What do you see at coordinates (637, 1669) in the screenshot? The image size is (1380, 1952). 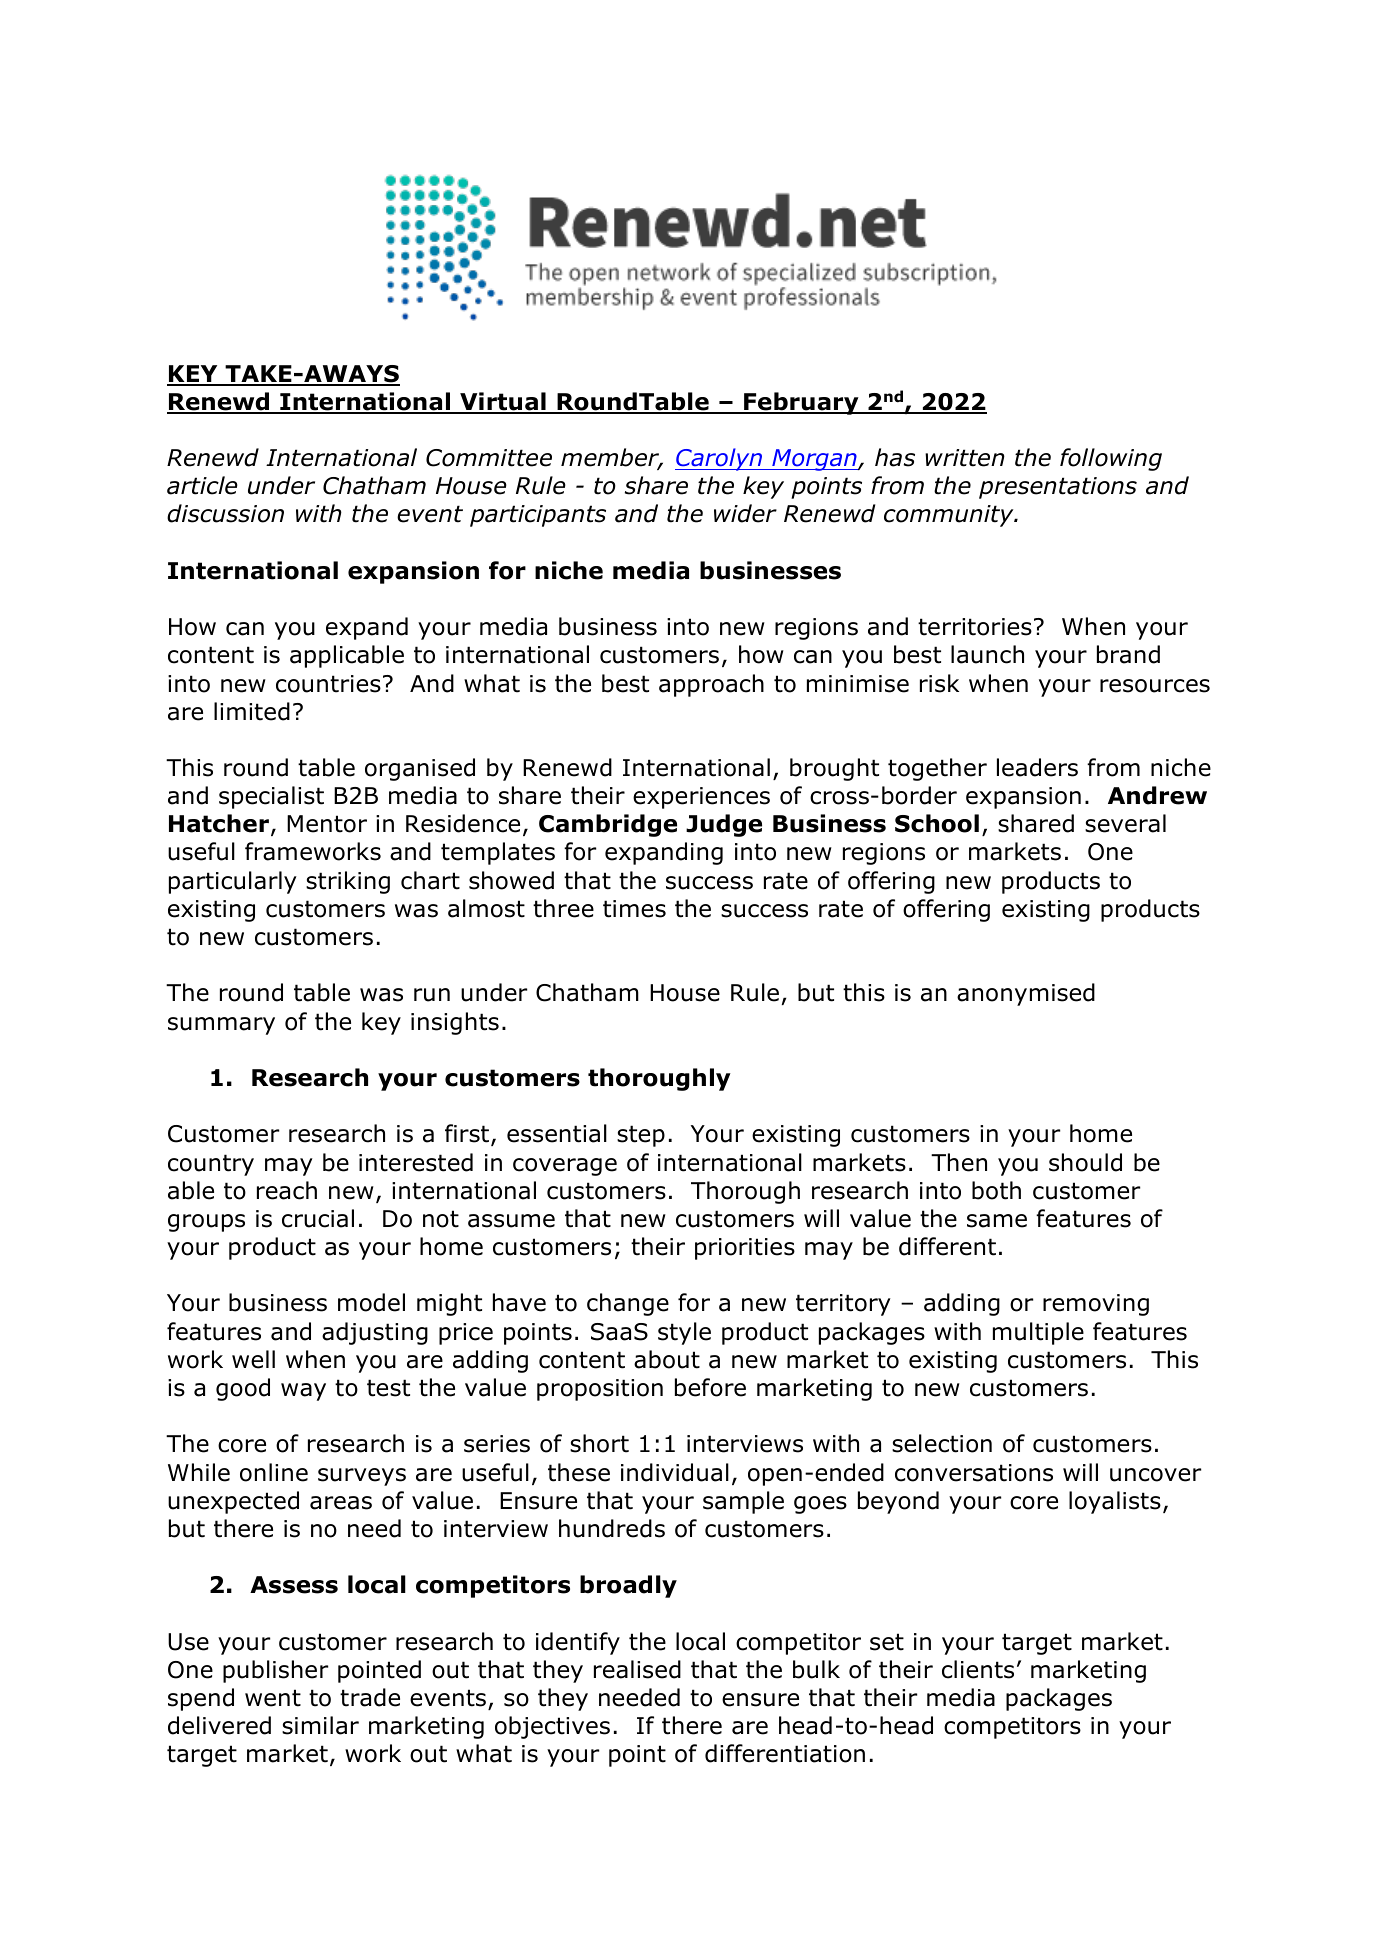 I see `realised` at bounding box center [637, 1669].
